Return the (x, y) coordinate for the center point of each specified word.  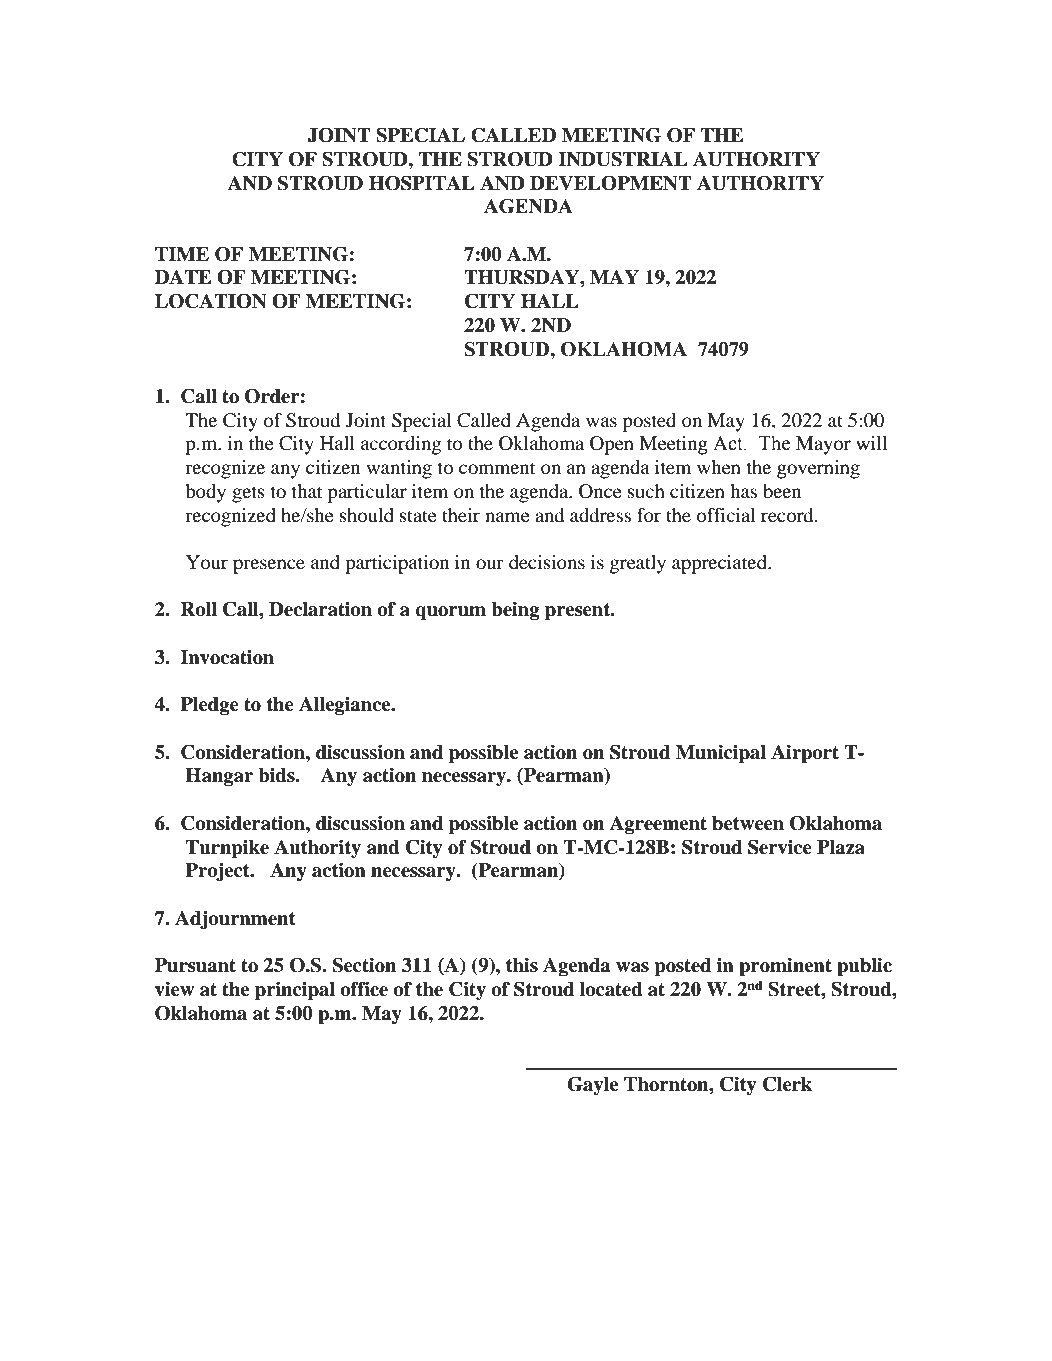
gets (248, 494)
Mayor (823, 445)
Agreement (658, 825)
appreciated (720, 564)
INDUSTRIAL (622, 159)
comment (497, 468)
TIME (182, 254)
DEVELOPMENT (611, 183)
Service (780, 847)
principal (295, 991)
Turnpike (227, 849)
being (515, 611)
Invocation (227, 657)
